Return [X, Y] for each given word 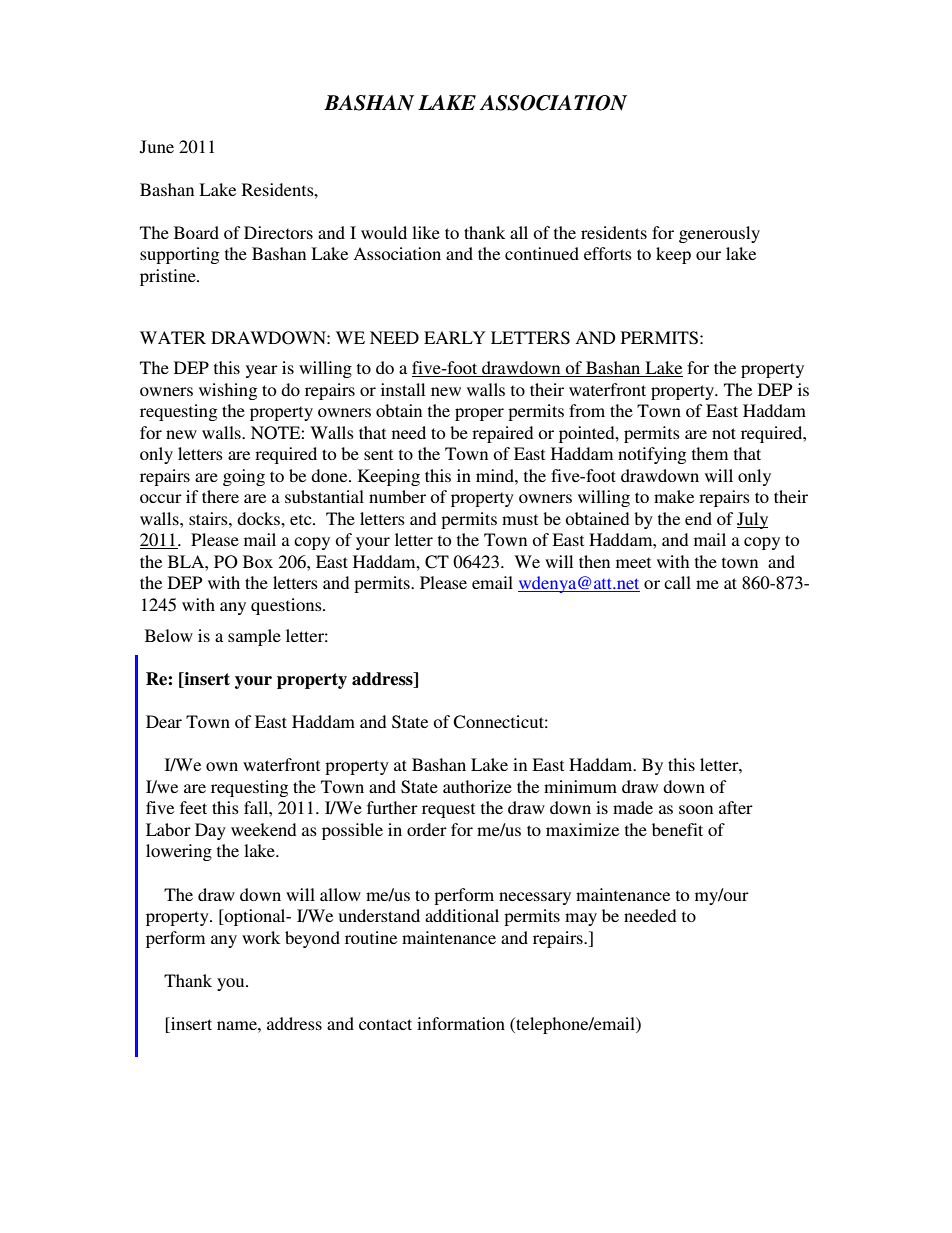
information [461, 1023]
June [157, 147]
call [677, 582]
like [426, 232]
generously [719, 234]
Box [258, 561]
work [261, 937]
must [520, 519]
